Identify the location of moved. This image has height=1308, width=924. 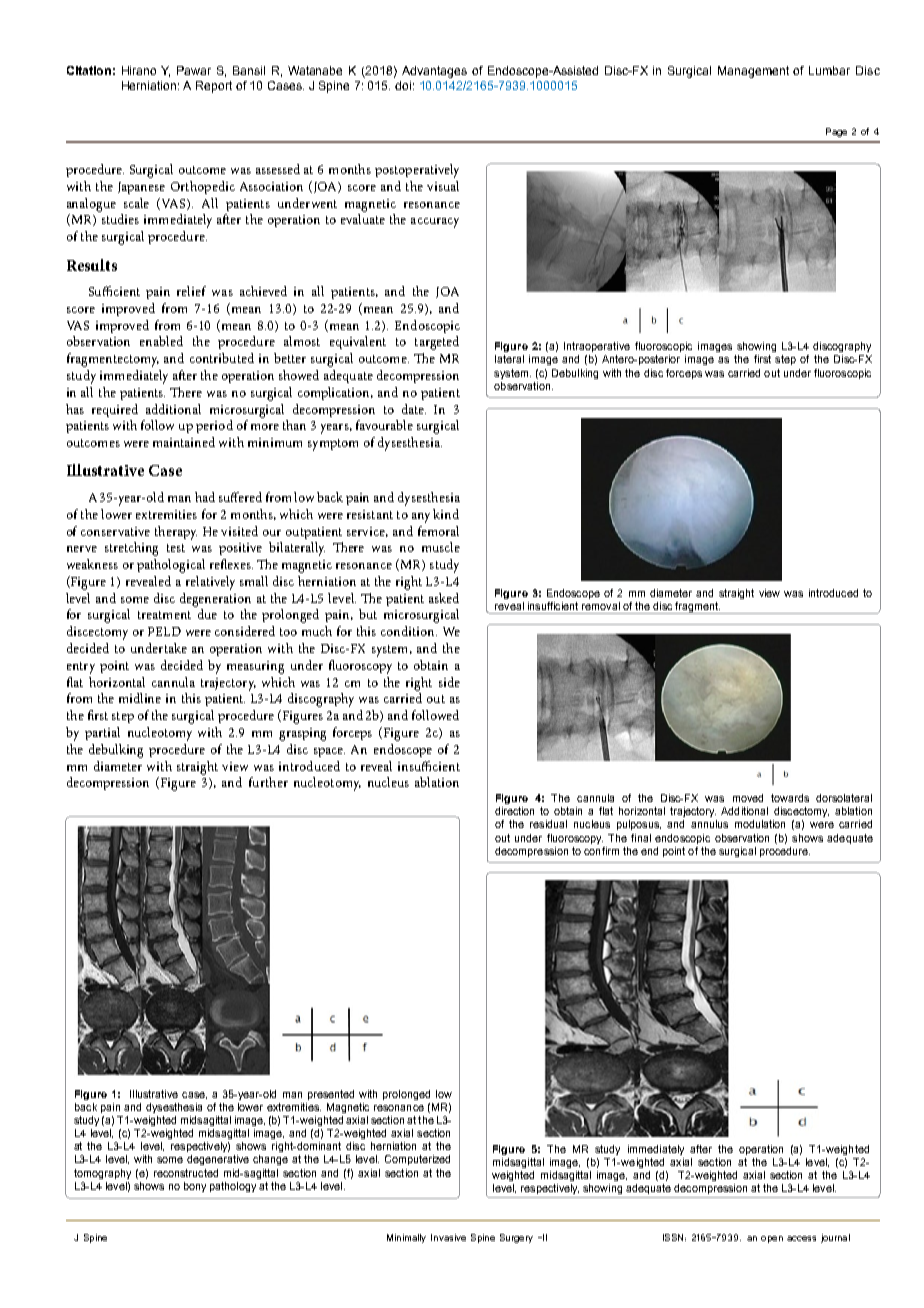
(748, 798).
